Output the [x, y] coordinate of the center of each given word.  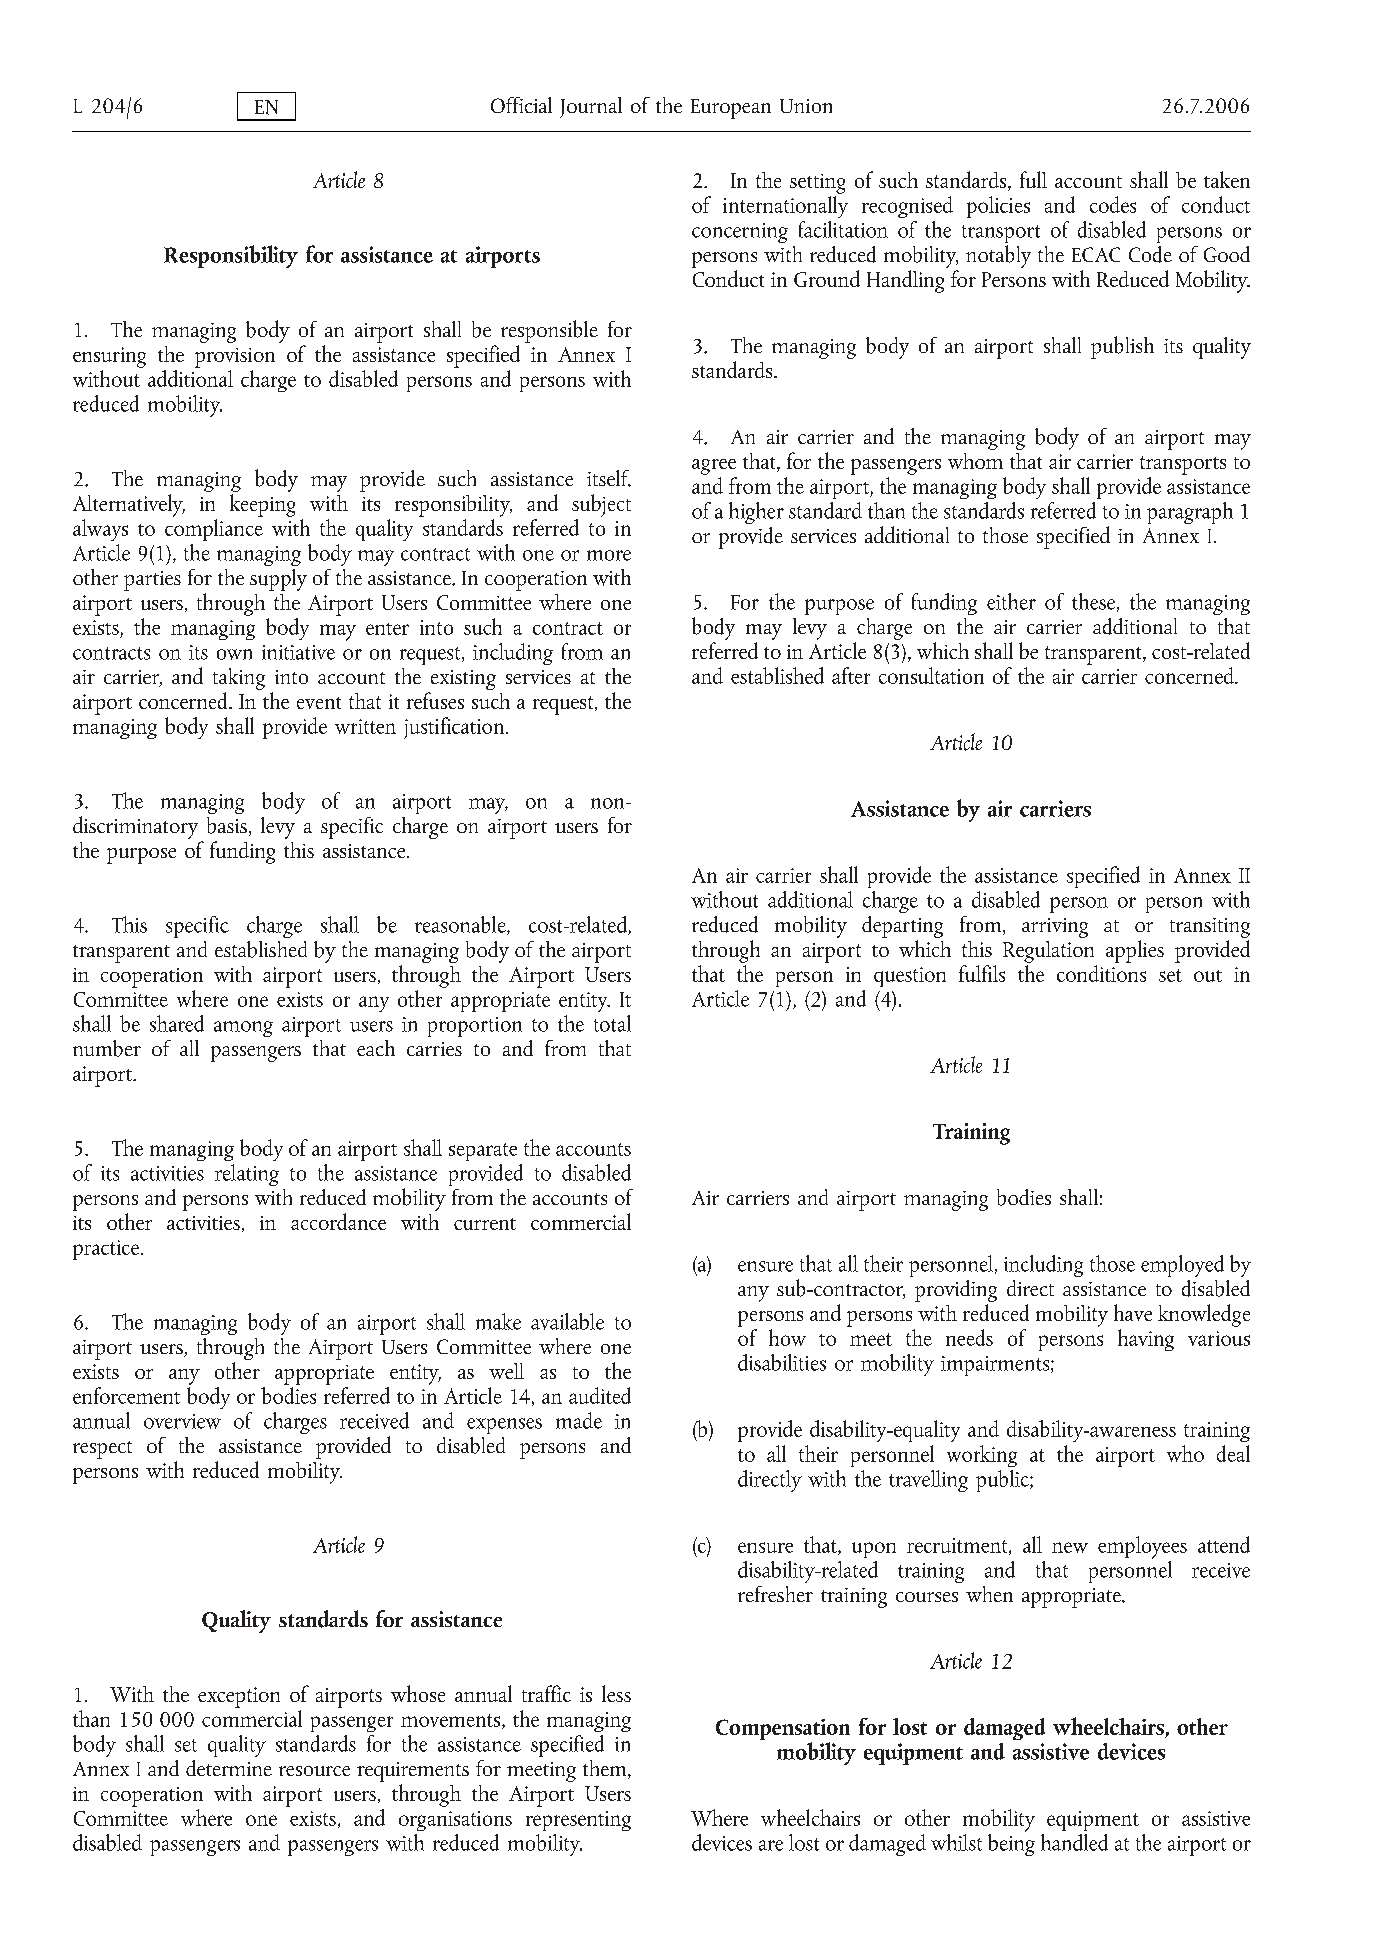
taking [239, 679]
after [851, 675]
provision [235, 358]
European [731, 109]
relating [247, 1175]
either [1011, 601]
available [567, 1321]
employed [1182, 1266]
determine [229, 1768]
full [1033, 179]
